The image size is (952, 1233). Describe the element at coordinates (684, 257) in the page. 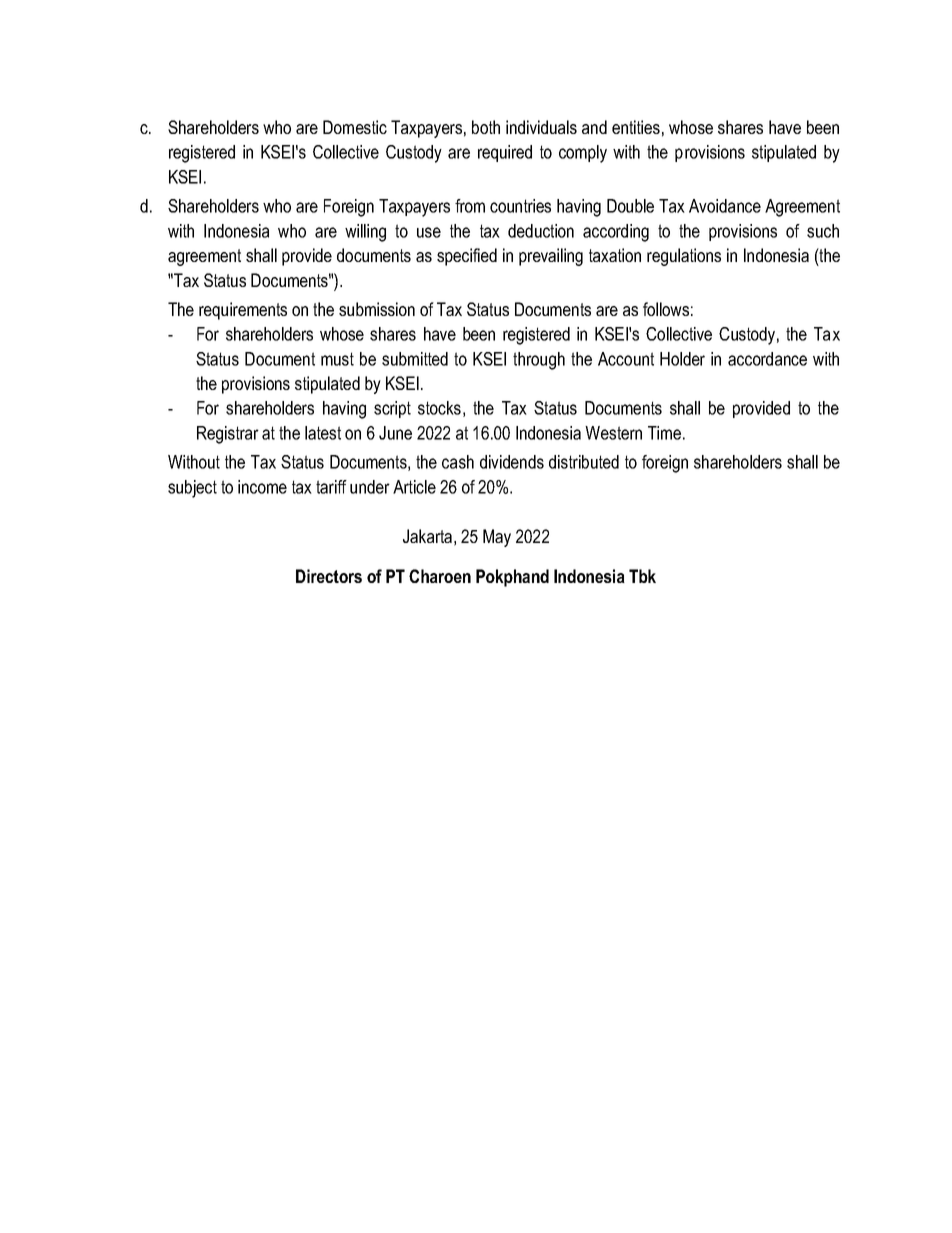

I see `regulations` at that location.
